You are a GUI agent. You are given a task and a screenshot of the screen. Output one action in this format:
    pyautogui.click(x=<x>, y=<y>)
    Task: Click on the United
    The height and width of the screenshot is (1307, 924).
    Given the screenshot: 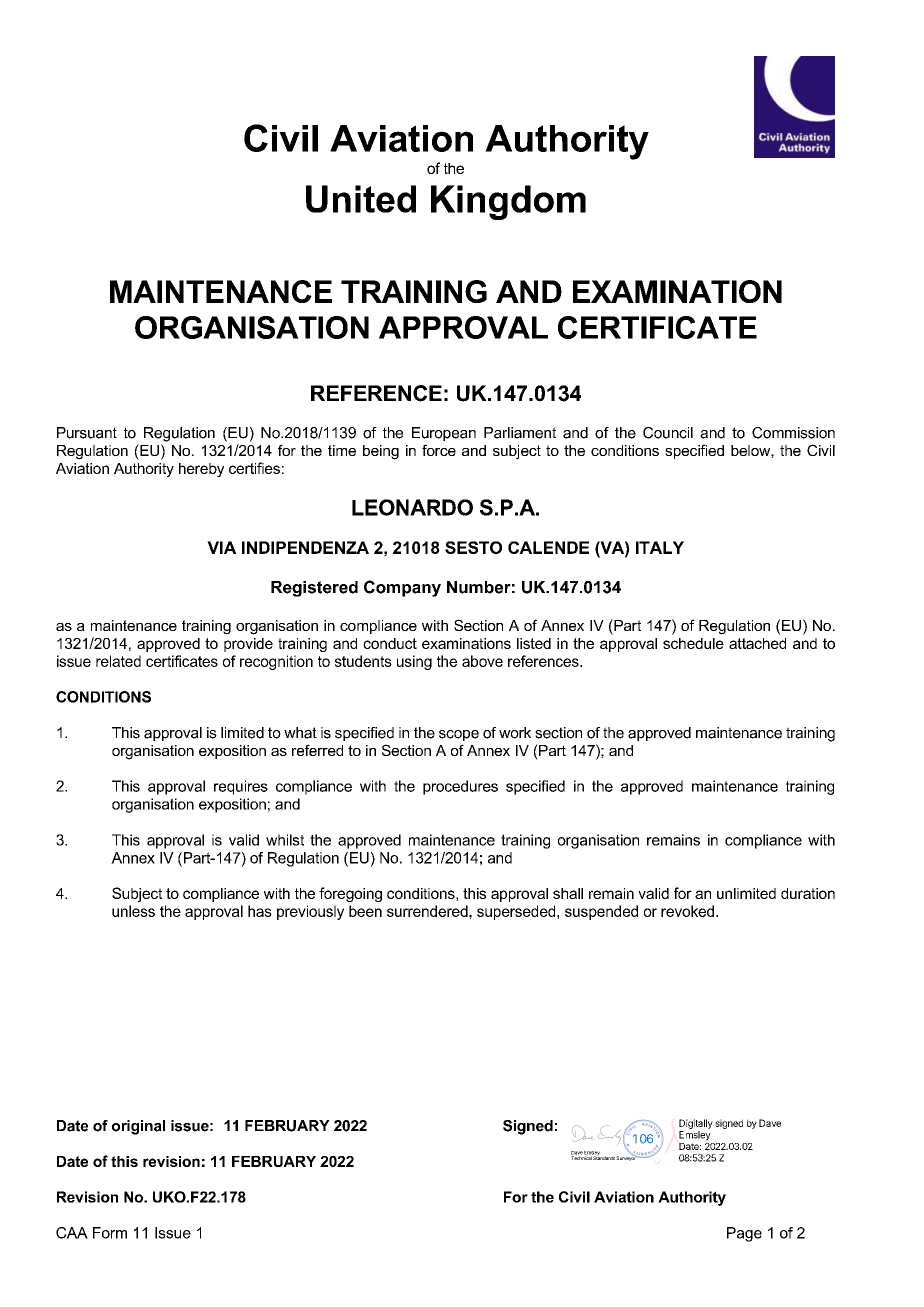 What is the action you would take?
    pyautogui.click(x=361, y=199)
